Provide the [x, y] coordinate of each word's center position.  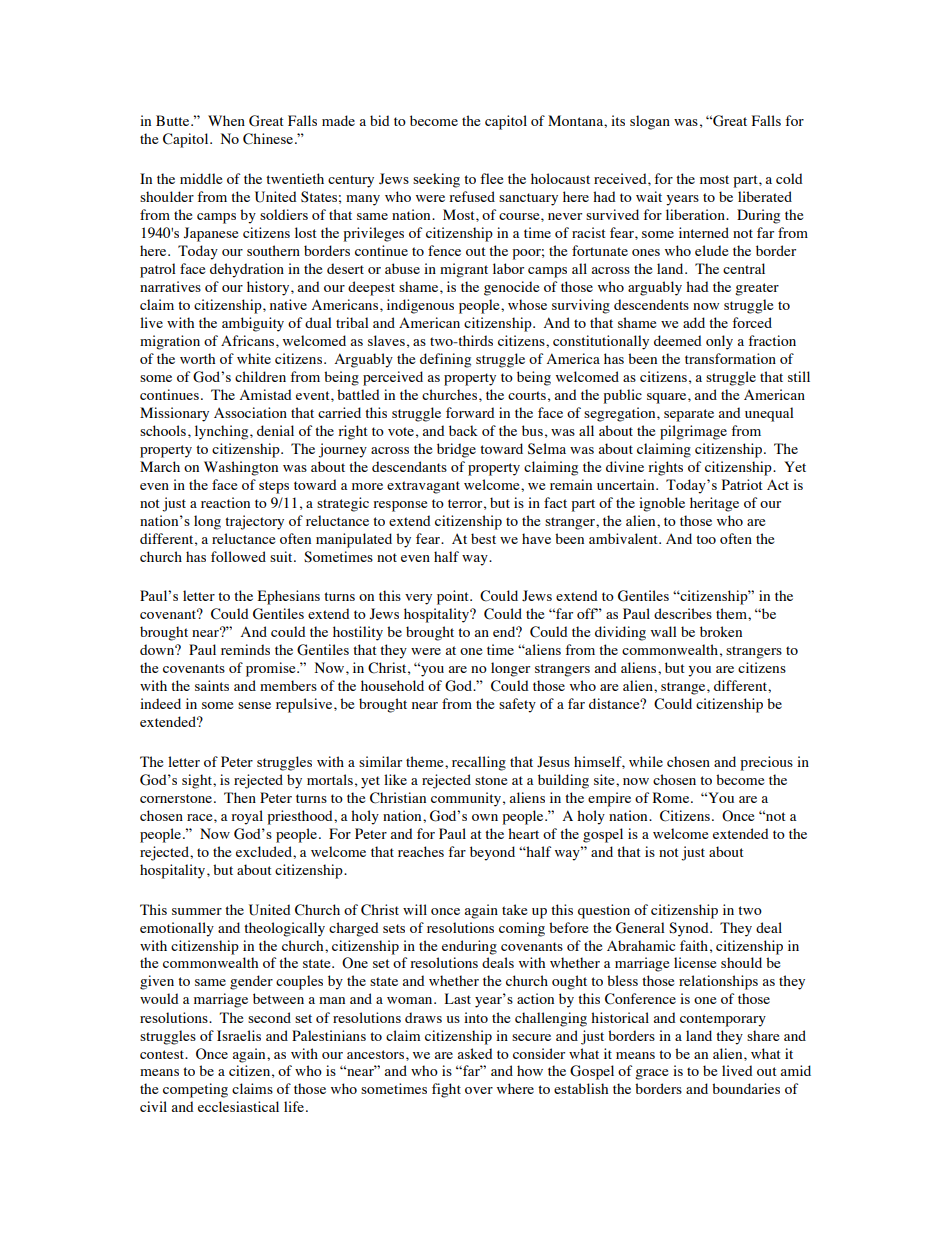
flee [491, 178]
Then [240, 797]
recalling [479, 763]
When [226, 120]
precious [766, 763]
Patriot [742, 484]
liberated [765, 196]
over [479, 1090]
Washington [241, 468]
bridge [456, 450]
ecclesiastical [238, 1106]
